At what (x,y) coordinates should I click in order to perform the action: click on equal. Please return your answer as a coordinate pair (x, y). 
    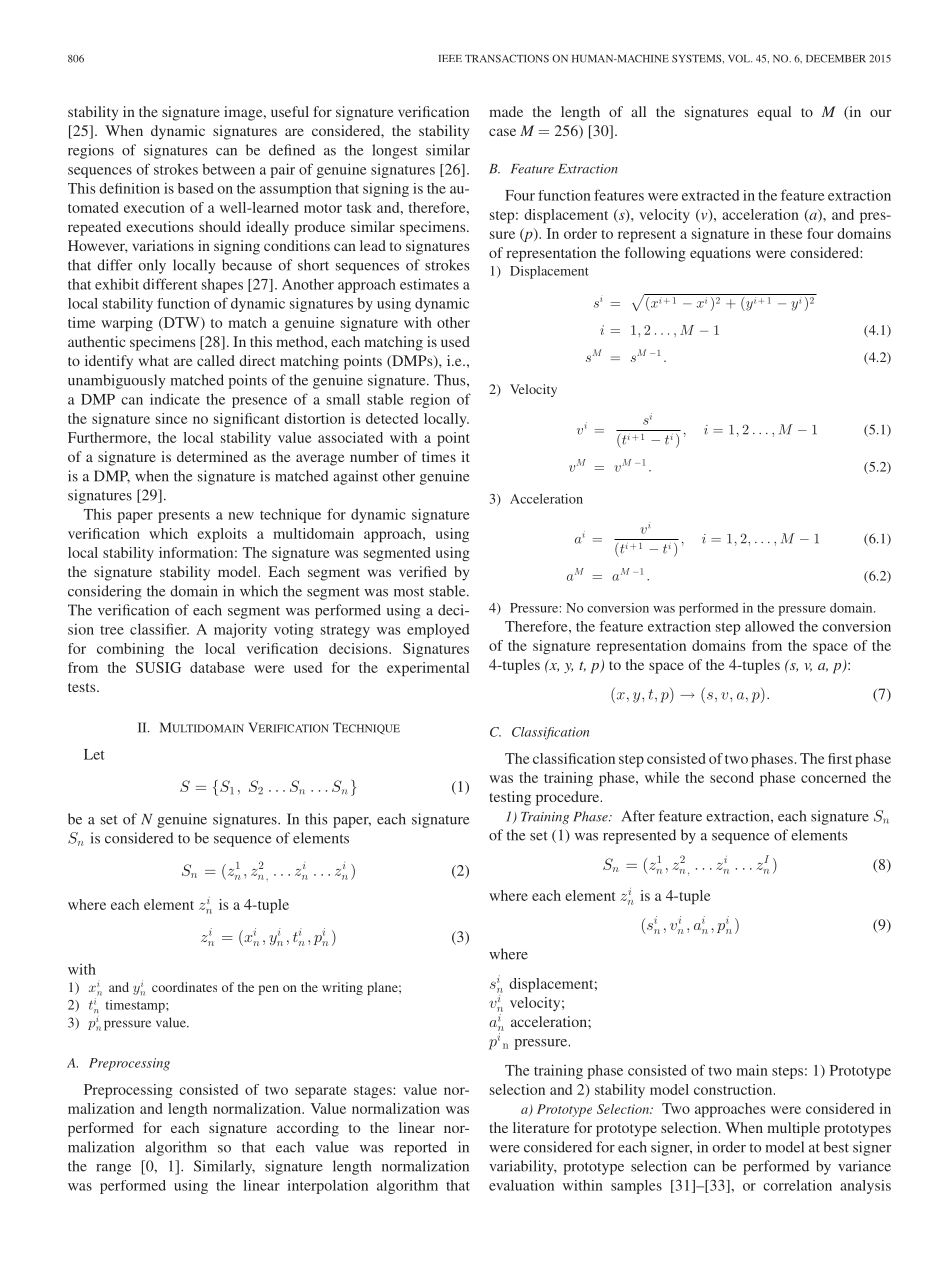
    Looking at the image, I should click on (774, 113).
